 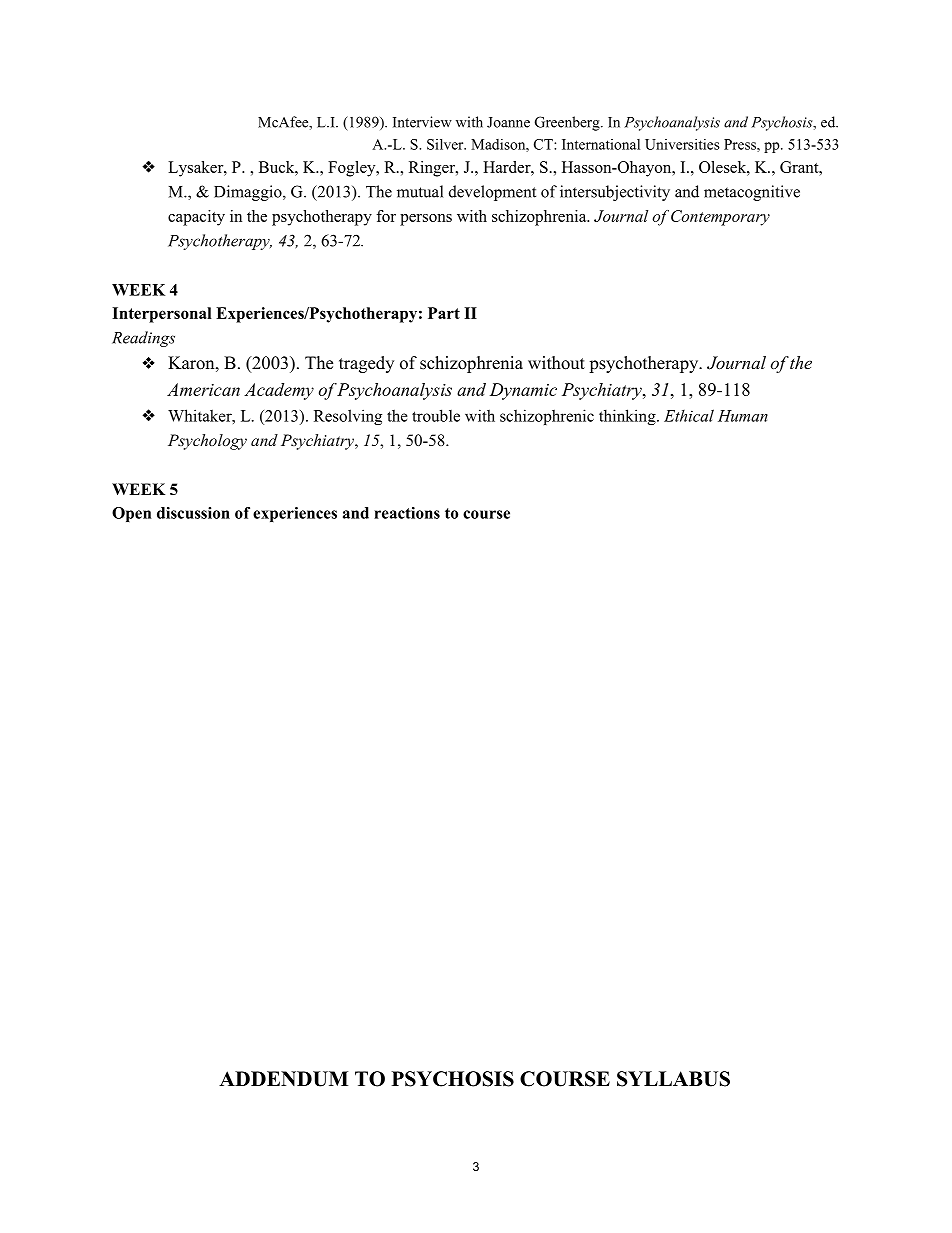 I want to click on capacity, so click(x=196, y=218).
